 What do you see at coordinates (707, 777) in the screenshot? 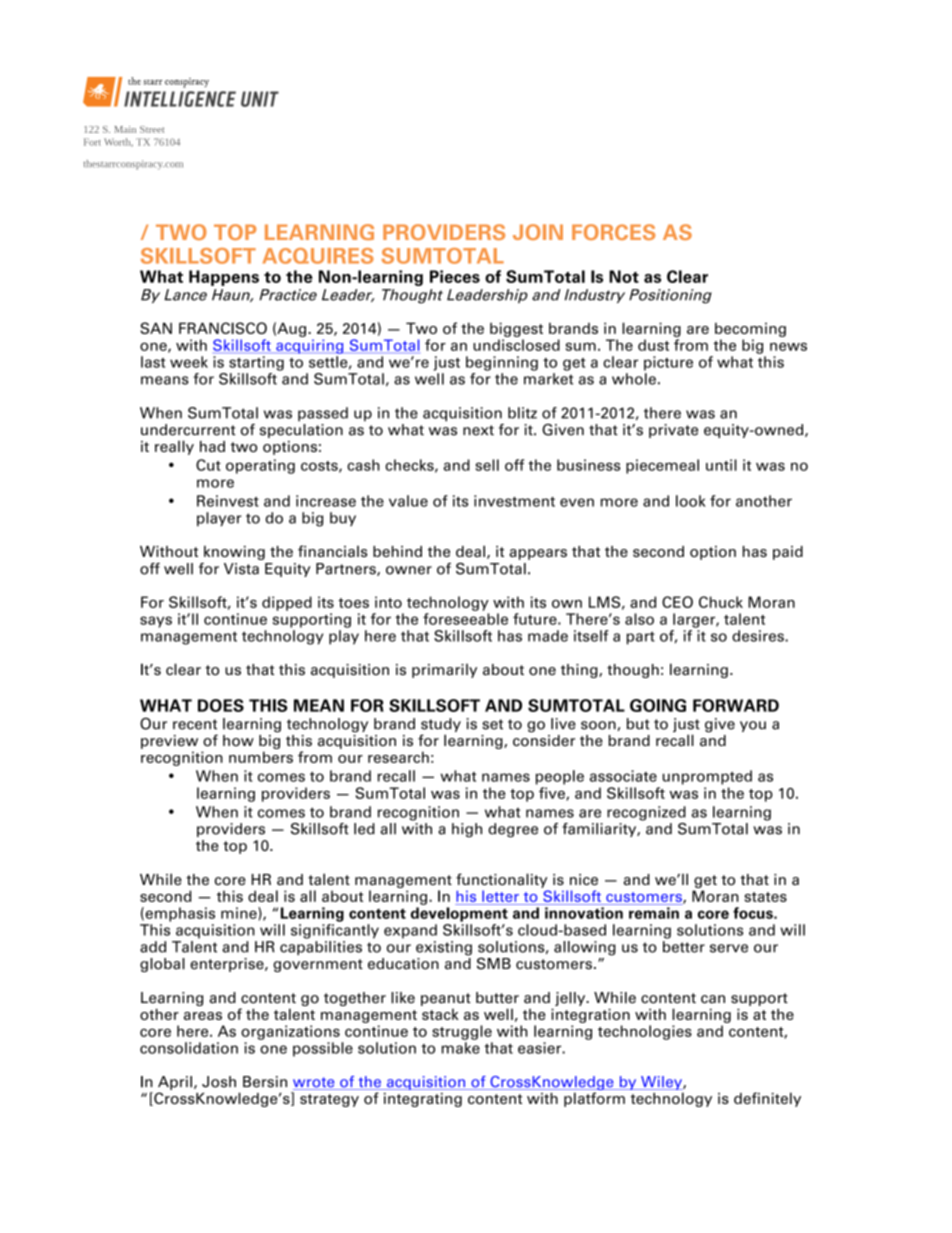
I see `unprompted` at bounding box center [707, 777].
